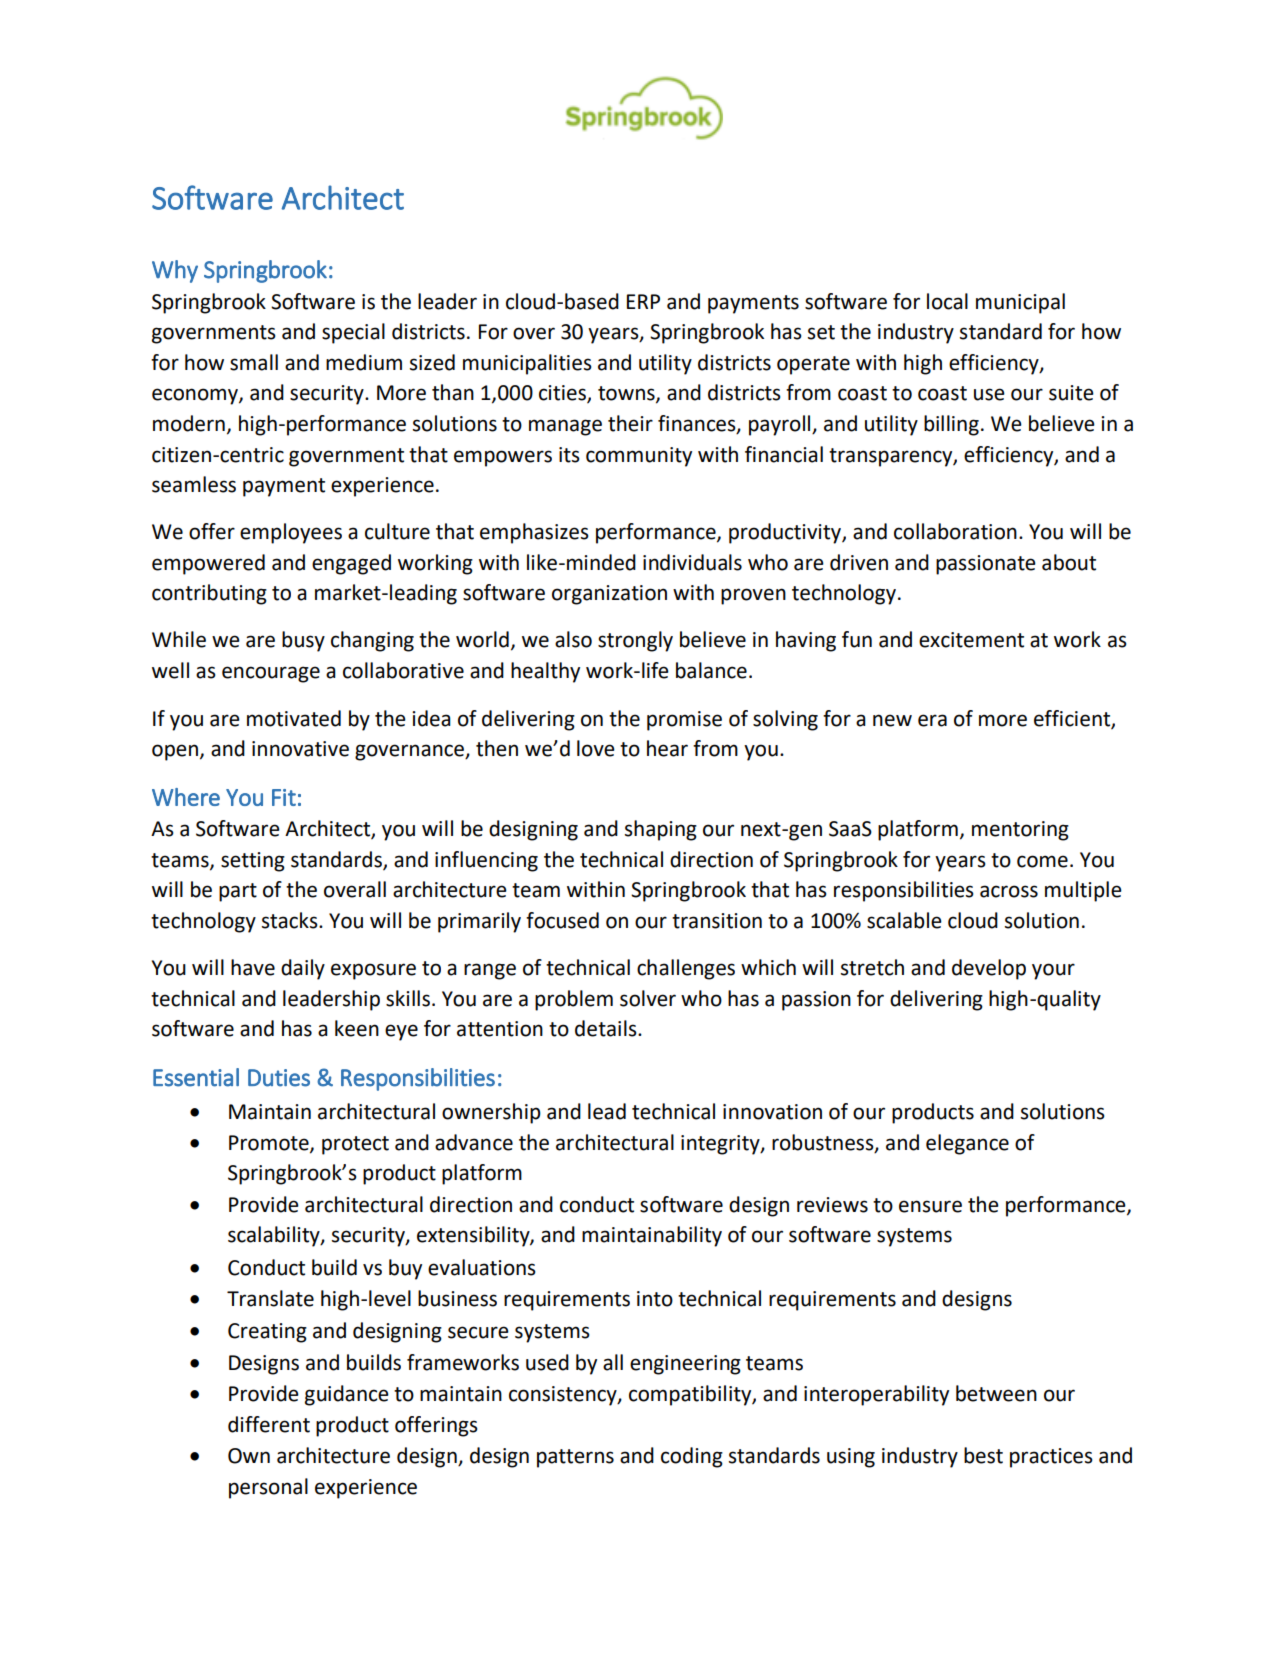  Describe the element at coordinates (661, 830) in the image. I see `shaping` at that location.
